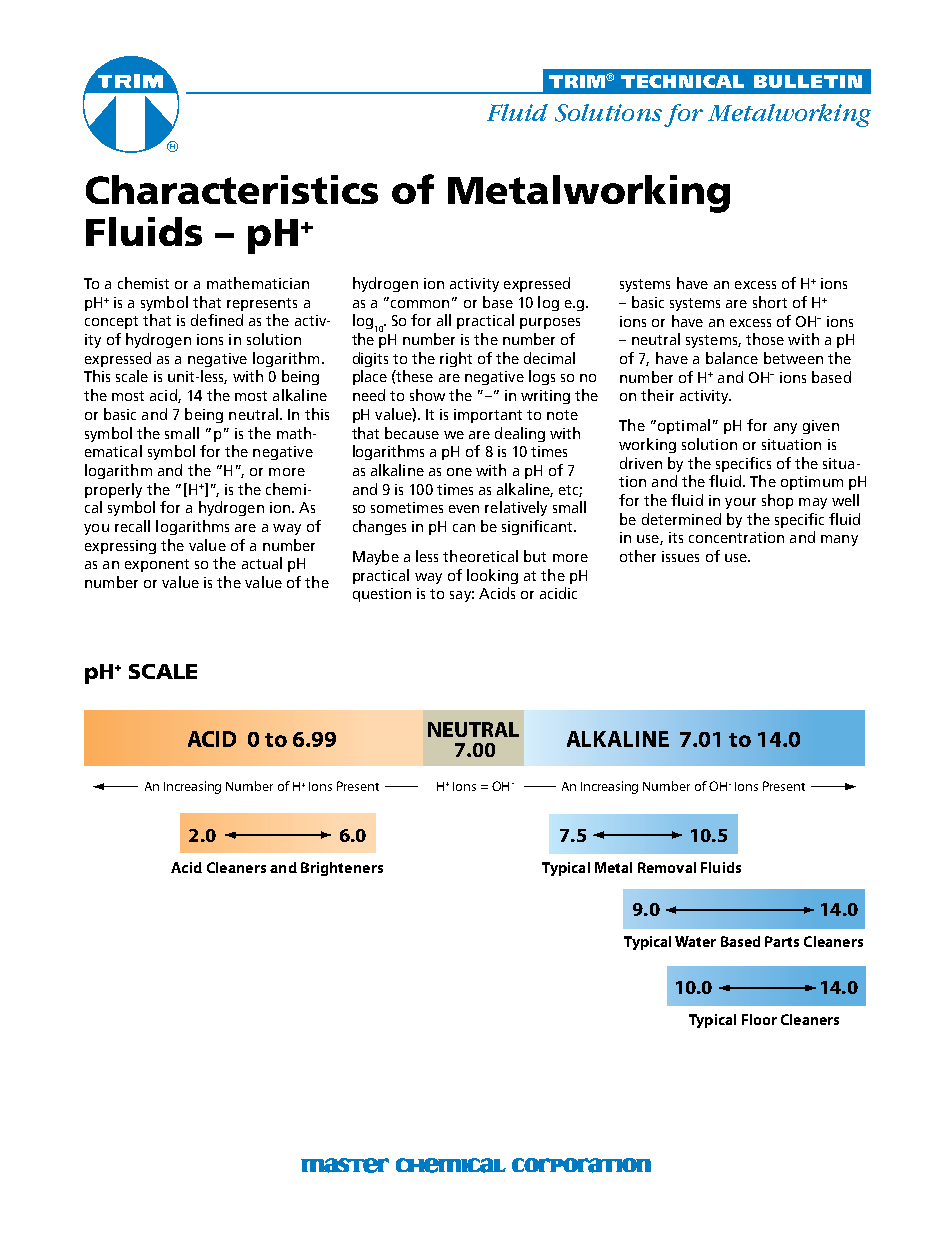  Describe the element at coordinates (682, 81) in the image. I see `TECHNICAL` at that location.
